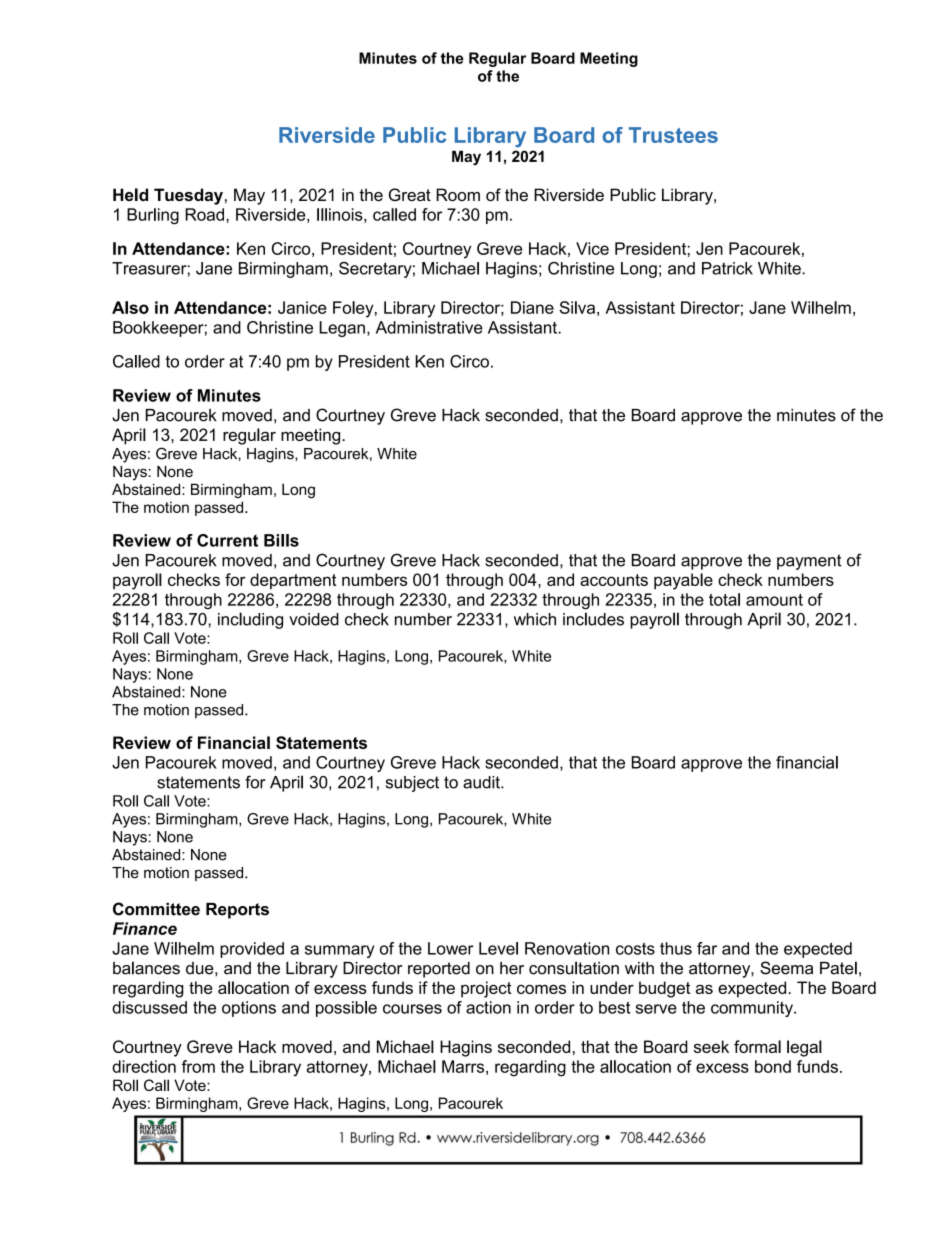 This image has height=1233, width=952. I want to click on including, so click(250, 620).
